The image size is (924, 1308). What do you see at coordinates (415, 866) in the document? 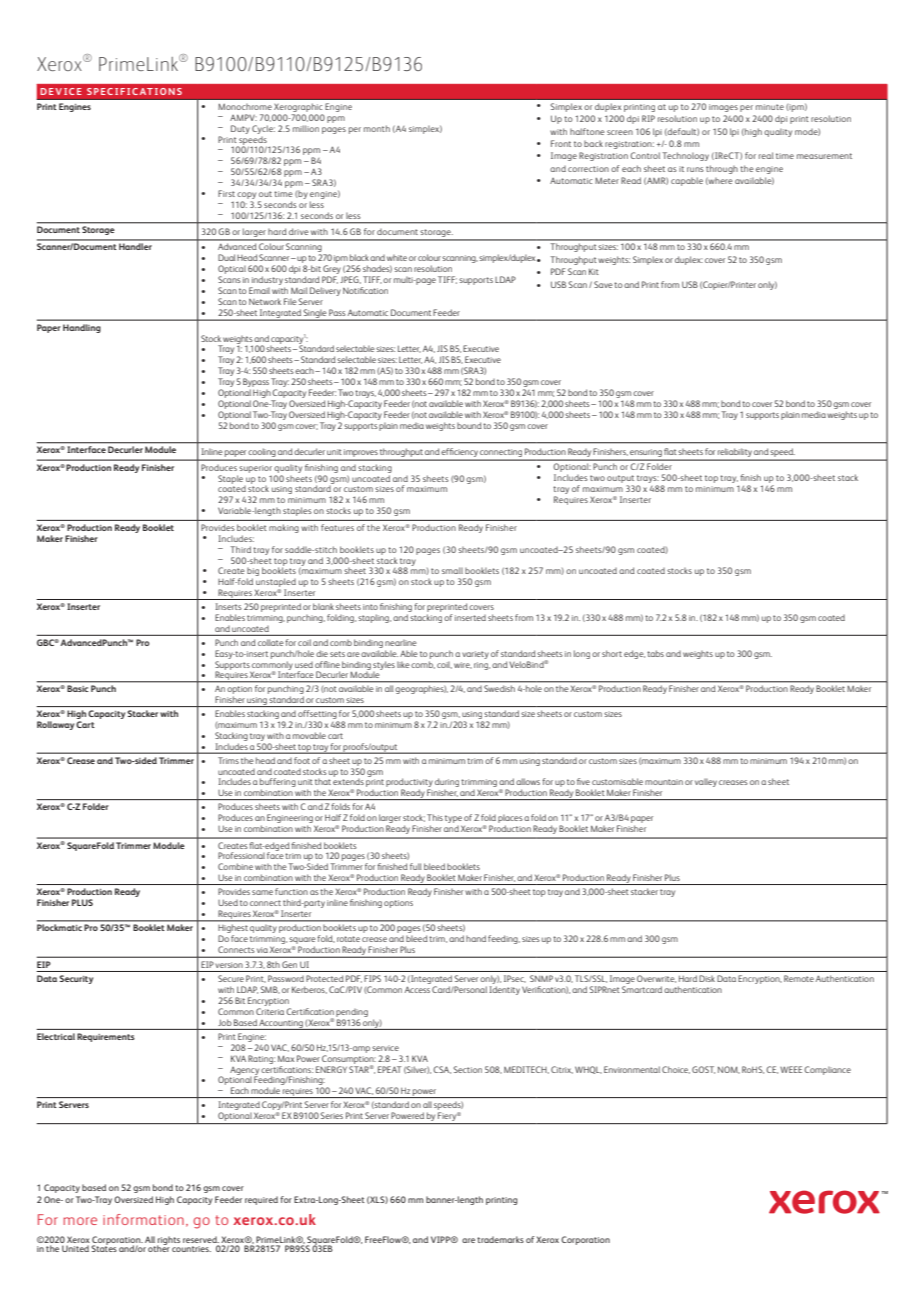
I see `full` at bounding box center [415, 866].
